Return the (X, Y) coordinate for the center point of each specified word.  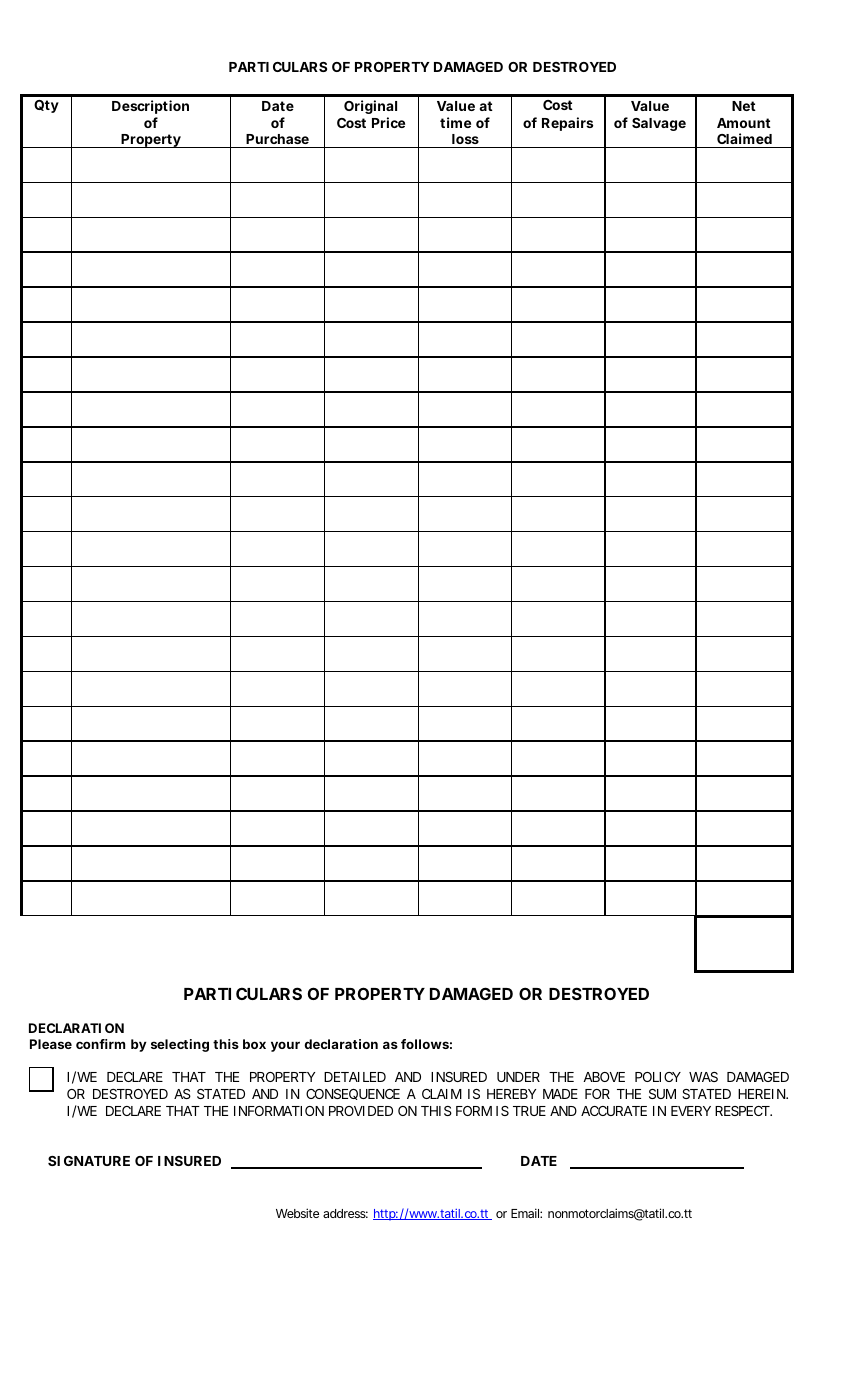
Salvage (659, 124)
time (455, 122)
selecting (180, 1045)
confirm (100, 1044)
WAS (703, 1077)
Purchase (277, 139)
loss (465, 139)
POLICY (658, 1077)
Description (150, 107)
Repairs (567, 124)
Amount (744, 123)
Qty (46, 106)
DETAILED (355, 1077)
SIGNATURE (89, 1161)
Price (388, 122)
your (285, 1046)
